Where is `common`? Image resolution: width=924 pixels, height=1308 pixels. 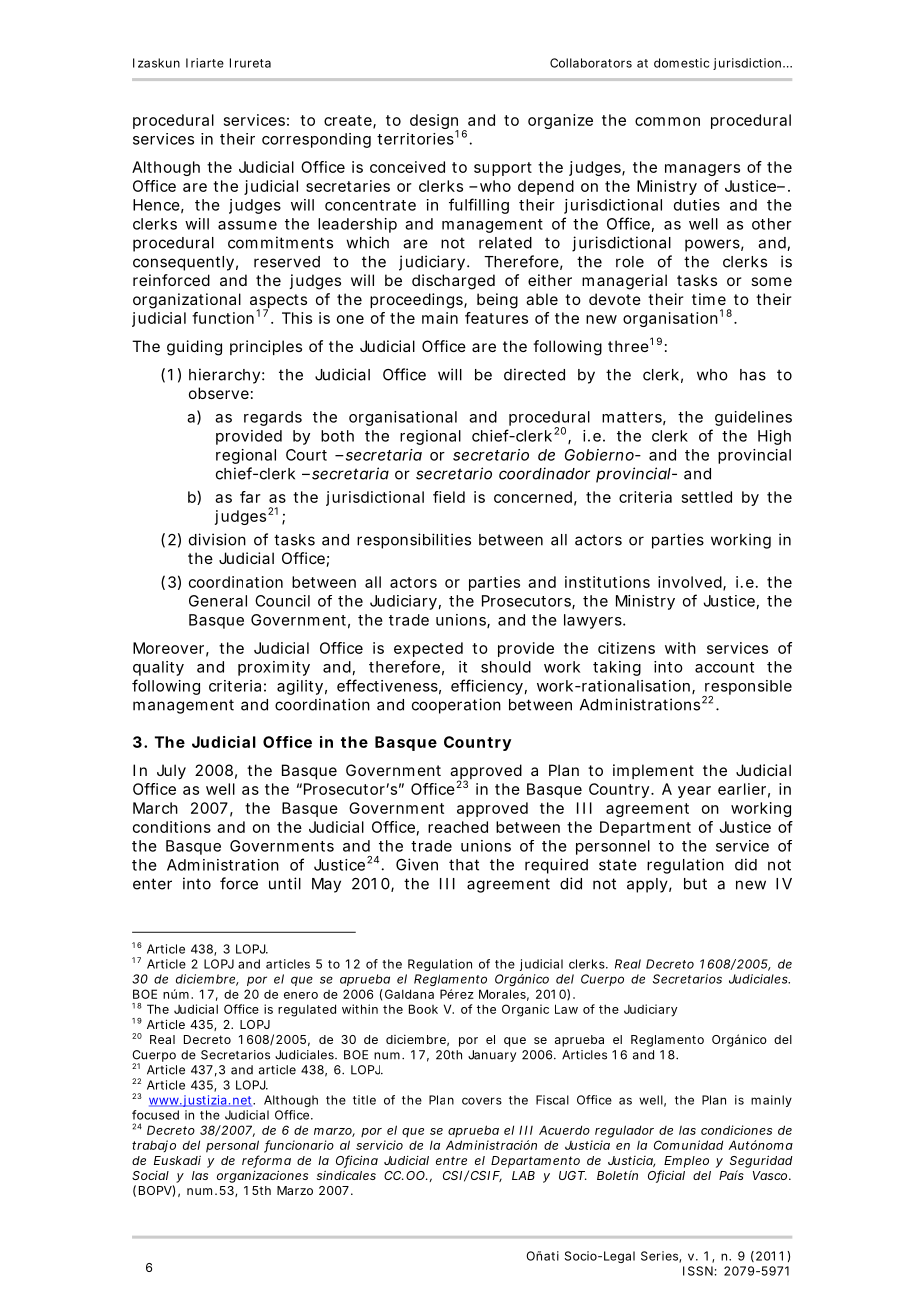
common is located at coordinates (667, 121).
